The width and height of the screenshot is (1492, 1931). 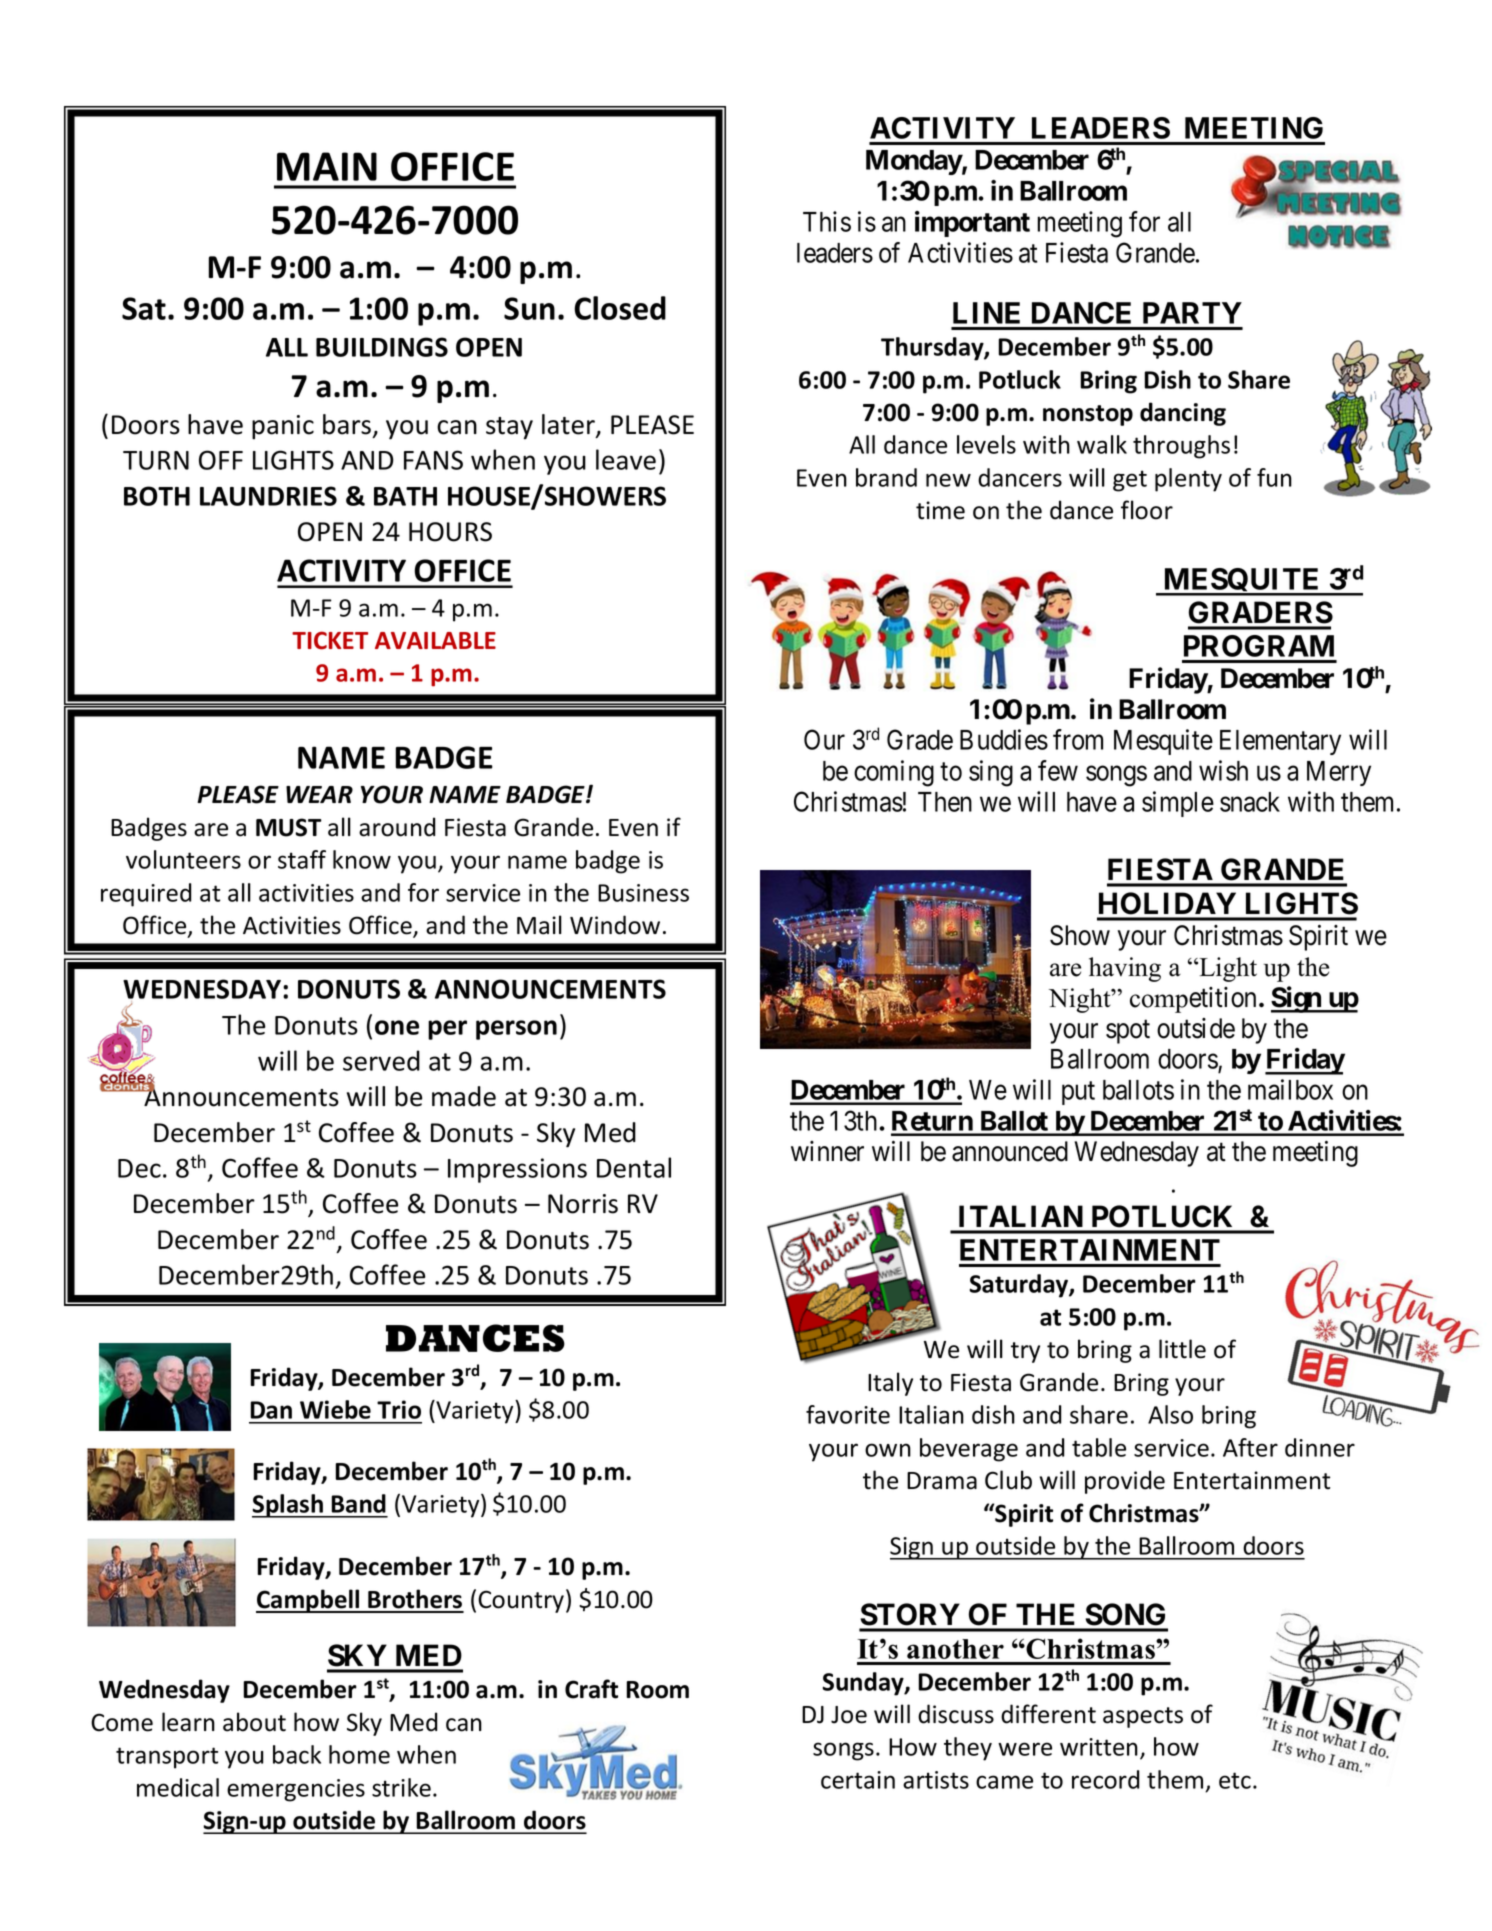 I want to click on Dental, so click(x=634, y=1167).
